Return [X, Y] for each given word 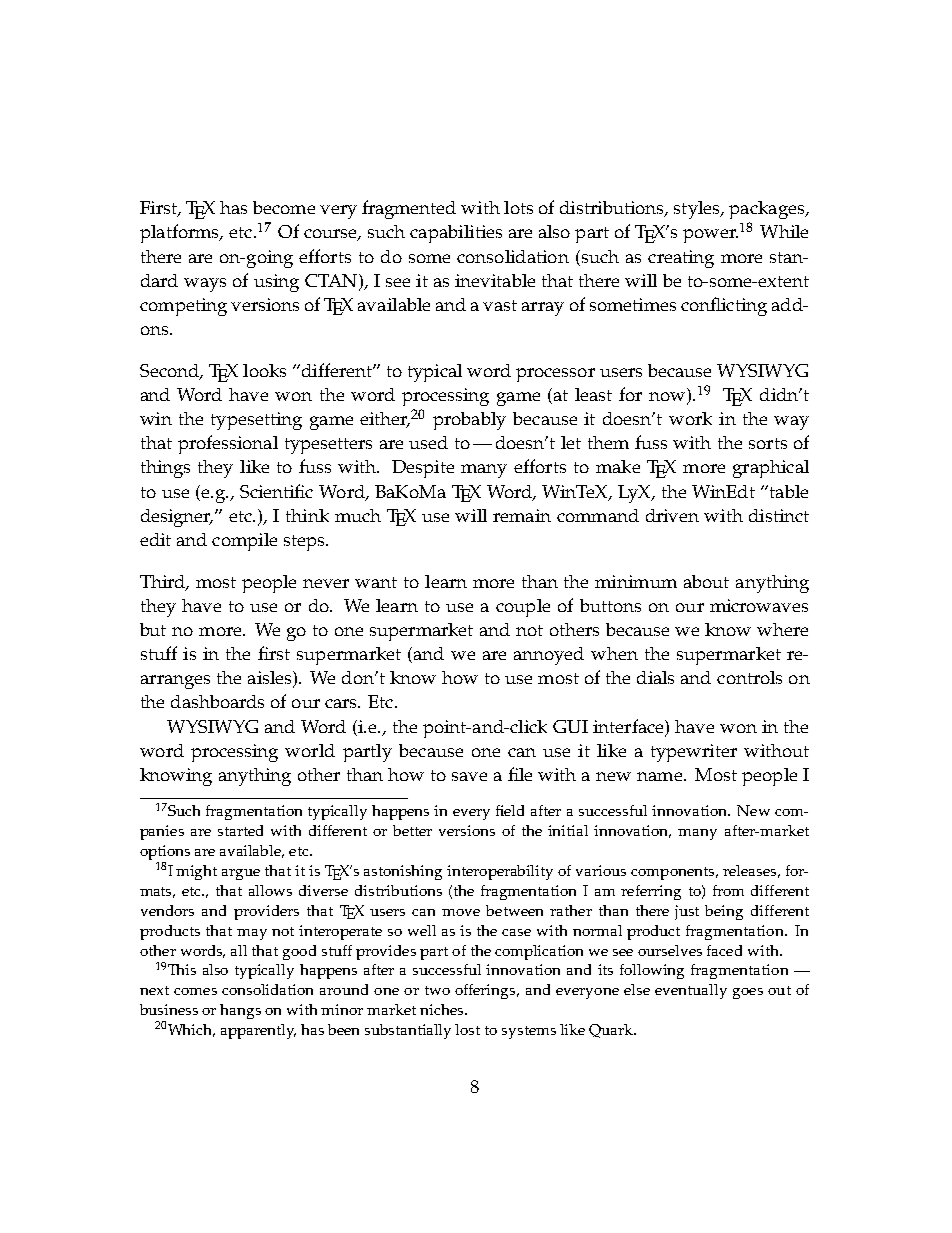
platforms [181, 233]
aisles [271, 679]
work [690, 418]
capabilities [456, 234]
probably [469, 421]
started [240, 830]
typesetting [256, 421]
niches [443, 1009]
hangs [240, 1011]
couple [523, 608]
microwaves [759, 605]
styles [698, 210]
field [510, 810]
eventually [691, 991]
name [661, 776]
